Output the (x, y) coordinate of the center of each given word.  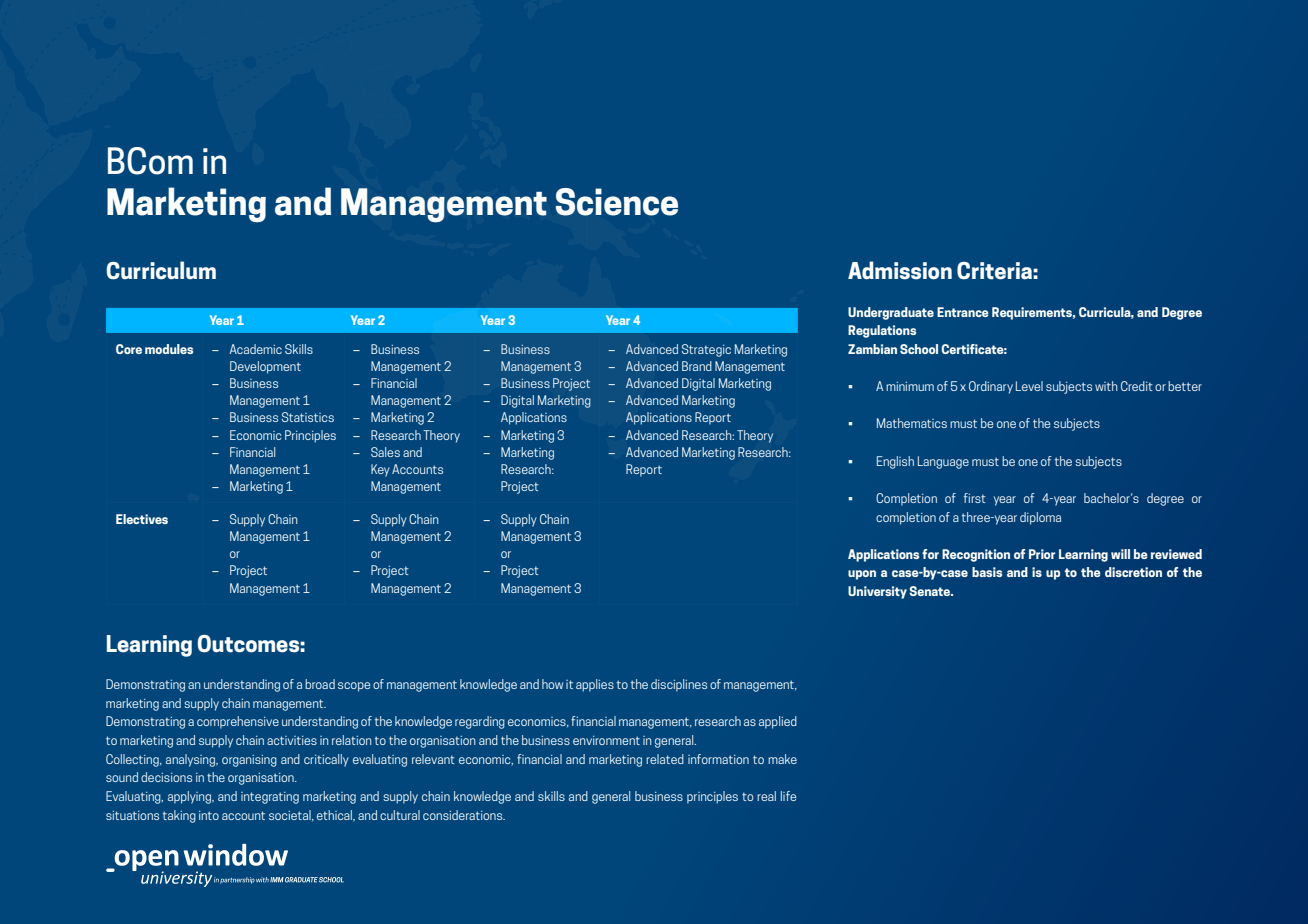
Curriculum (161, 270)
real (766, 796)
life (788, 796)
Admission (900, 270)
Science (617, 202)
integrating (270, 798)
